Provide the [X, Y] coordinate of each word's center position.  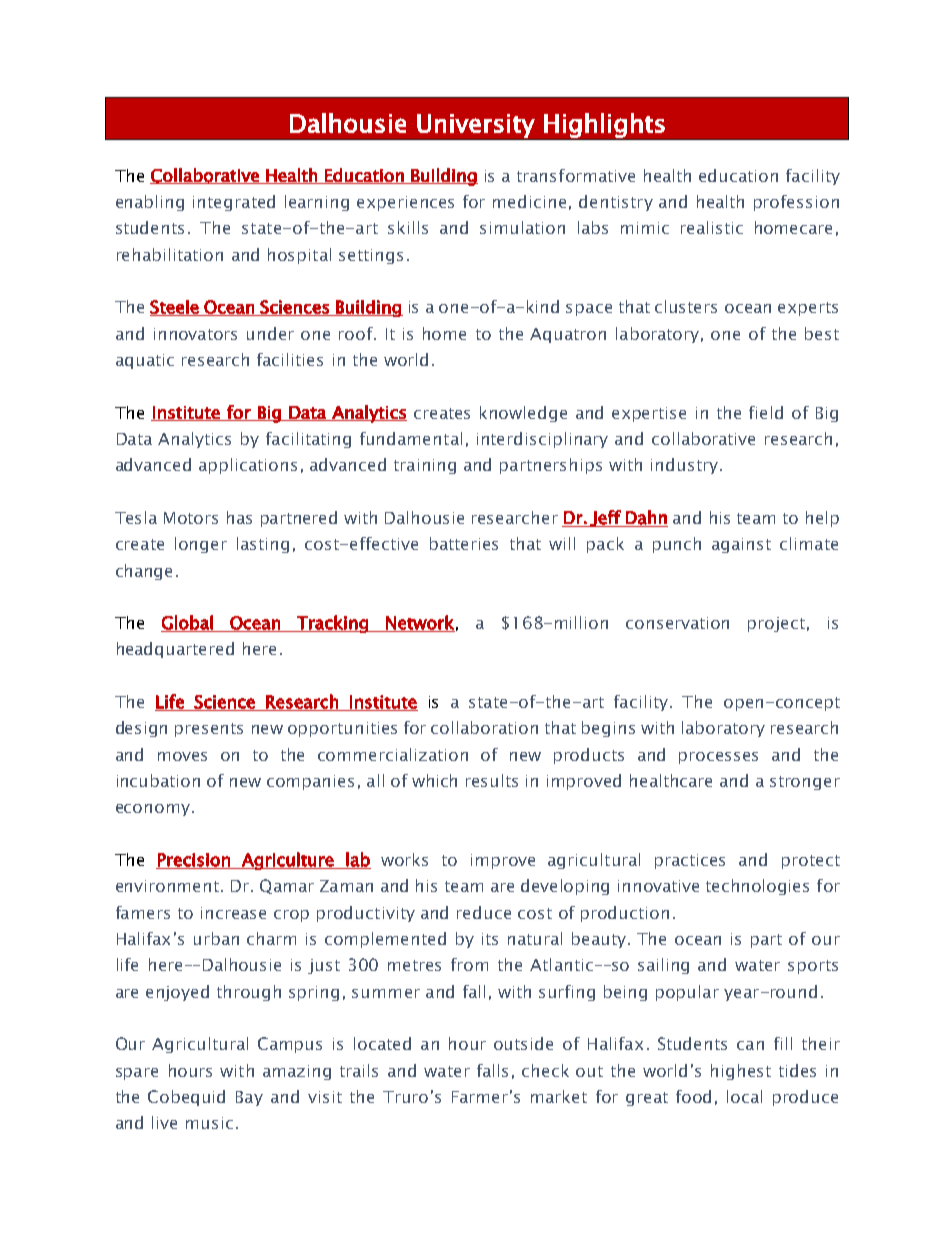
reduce [484, 912]
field [766, 412]
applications [248, 466]
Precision [194, 861]
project [776, 624]
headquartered [175, 650]
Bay [249, 1098]
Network [419, 623]
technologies [757, 887]
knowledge [523, 414]
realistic [712, 227]
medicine [529, 201]
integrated [234, 203]
